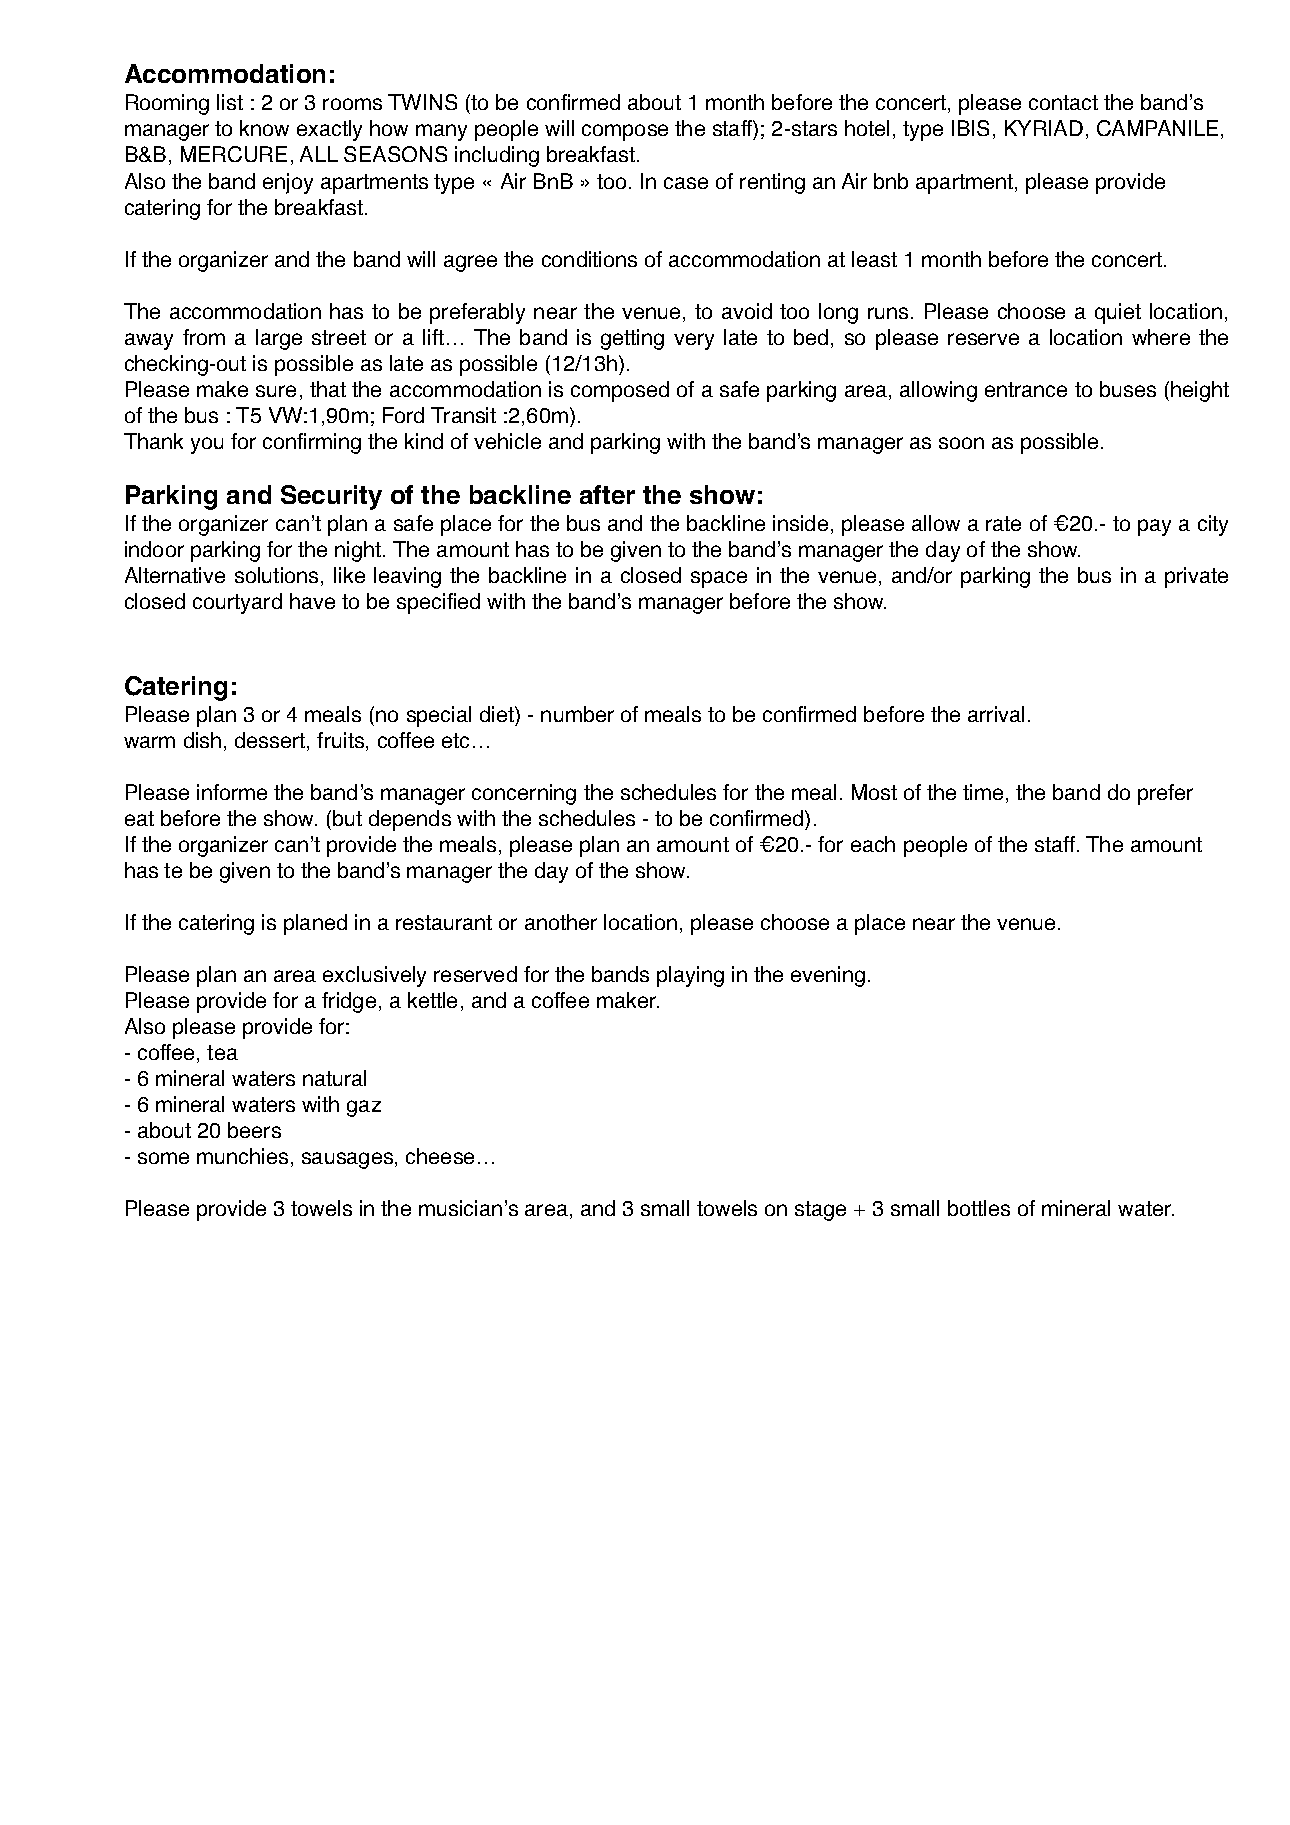  What do you see at coordinates (1063, 102) in the document?
I see `contact` at bounding box center [1063, 102].
